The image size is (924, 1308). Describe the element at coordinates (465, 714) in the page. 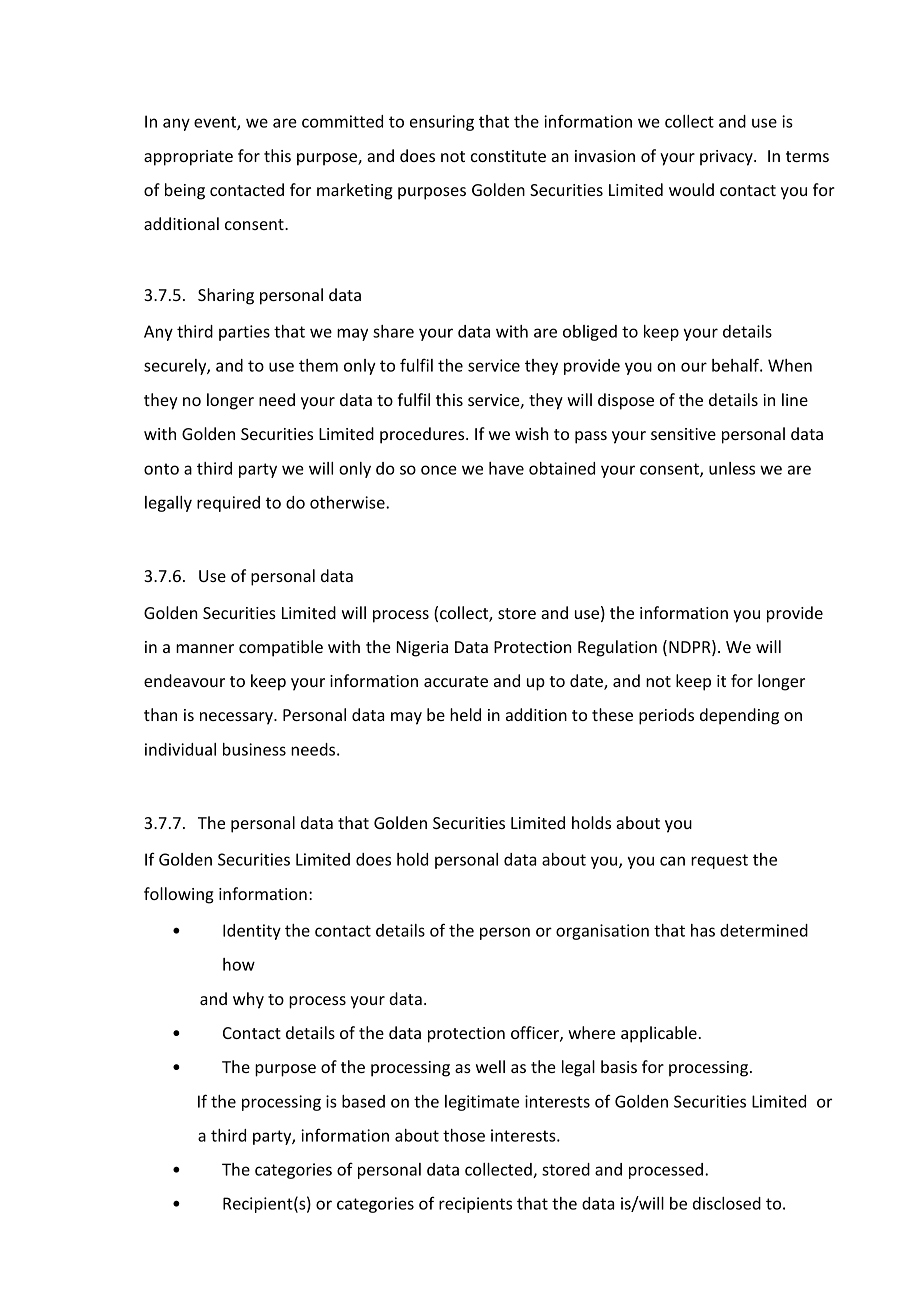

I see `held` at that location.
